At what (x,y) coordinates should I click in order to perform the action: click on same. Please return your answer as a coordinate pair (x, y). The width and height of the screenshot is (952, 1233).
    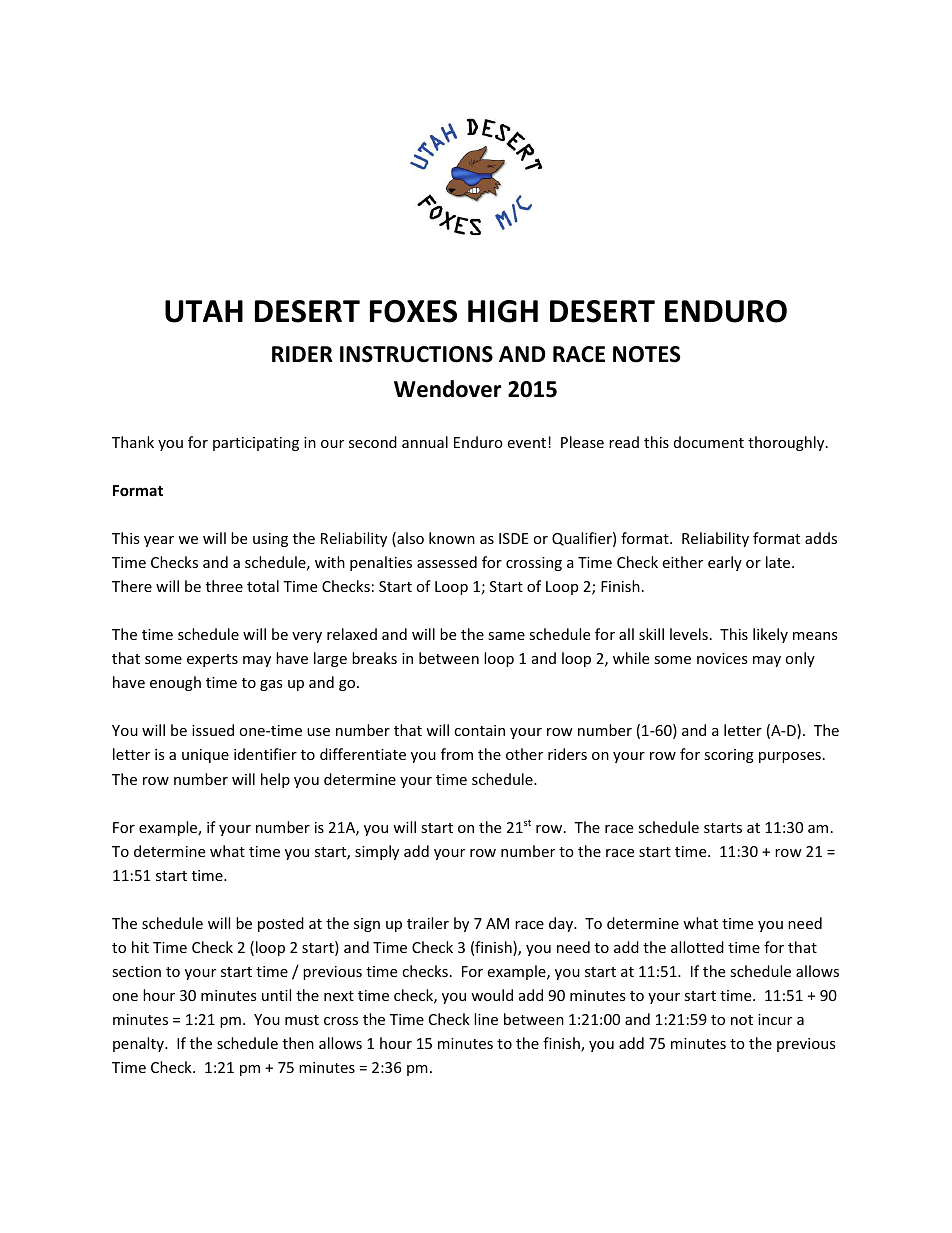
    Looking at the image, I should click on (506, 636).
